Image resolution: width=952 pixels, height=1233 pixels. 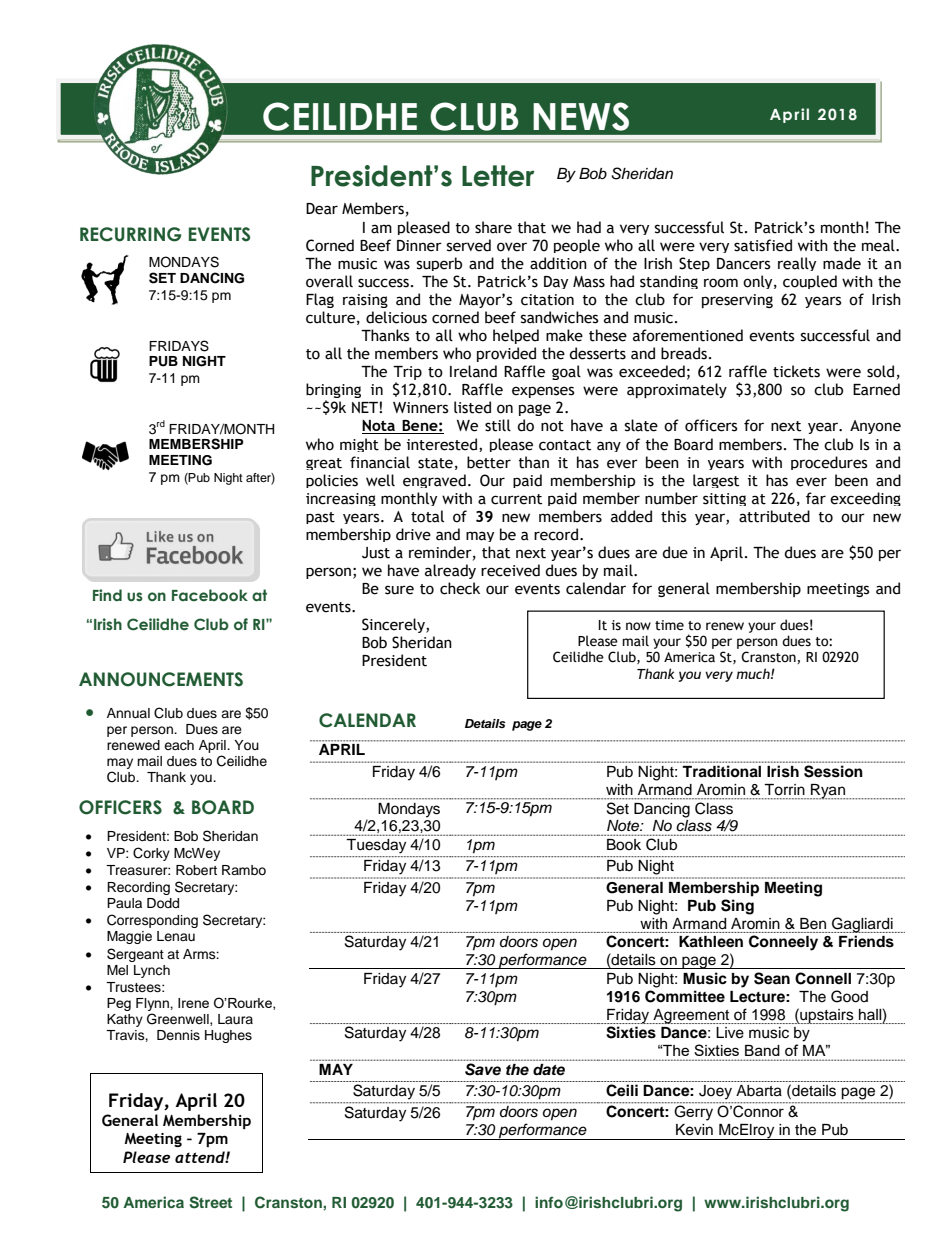 What do you see at coordinates (161, 679) in the page?
I see `ANNOUNCEMENTS` at bounding box center [161, 679].
